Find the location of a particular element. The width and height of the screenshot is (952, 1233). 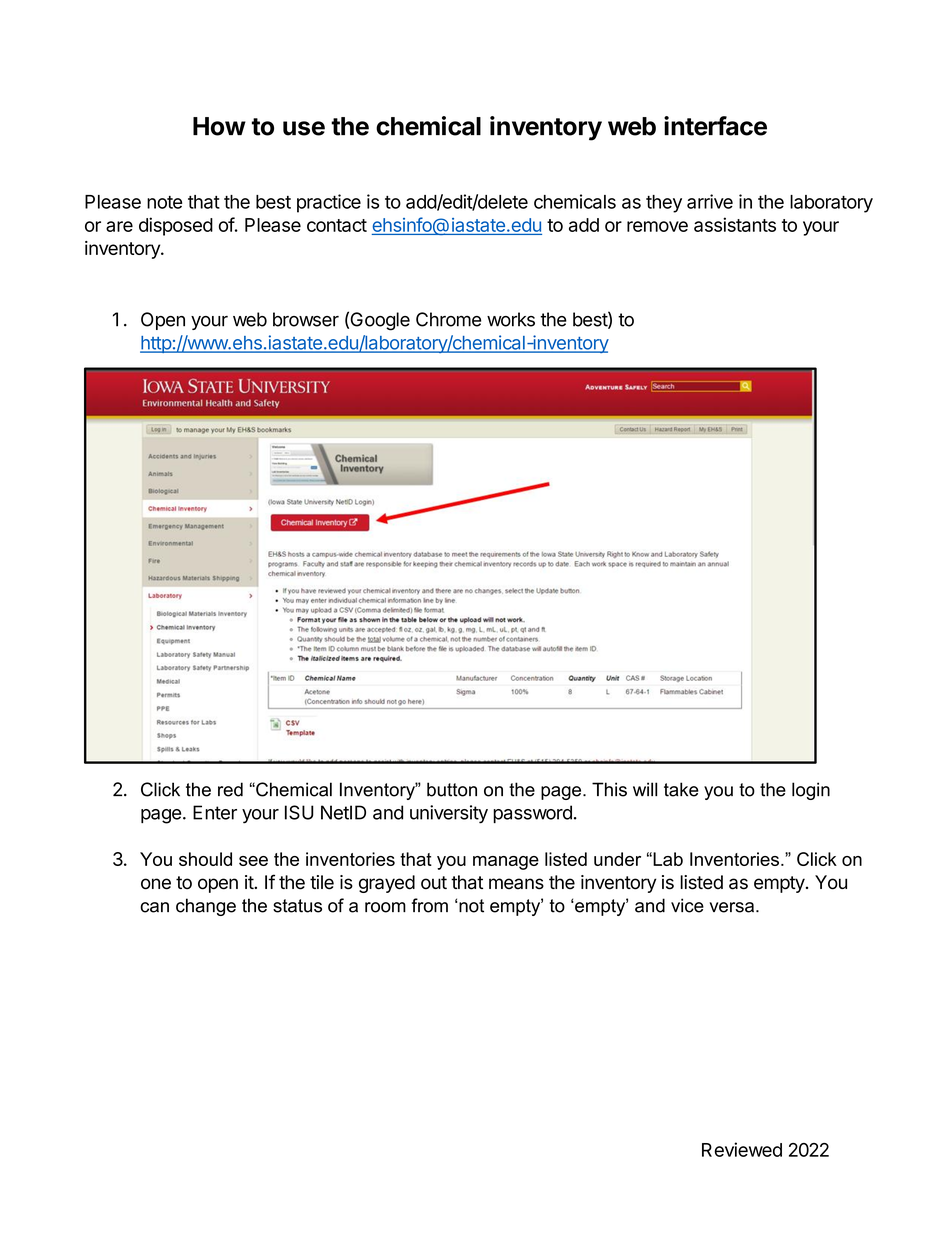

browser is located at coordinates (306, 319).
